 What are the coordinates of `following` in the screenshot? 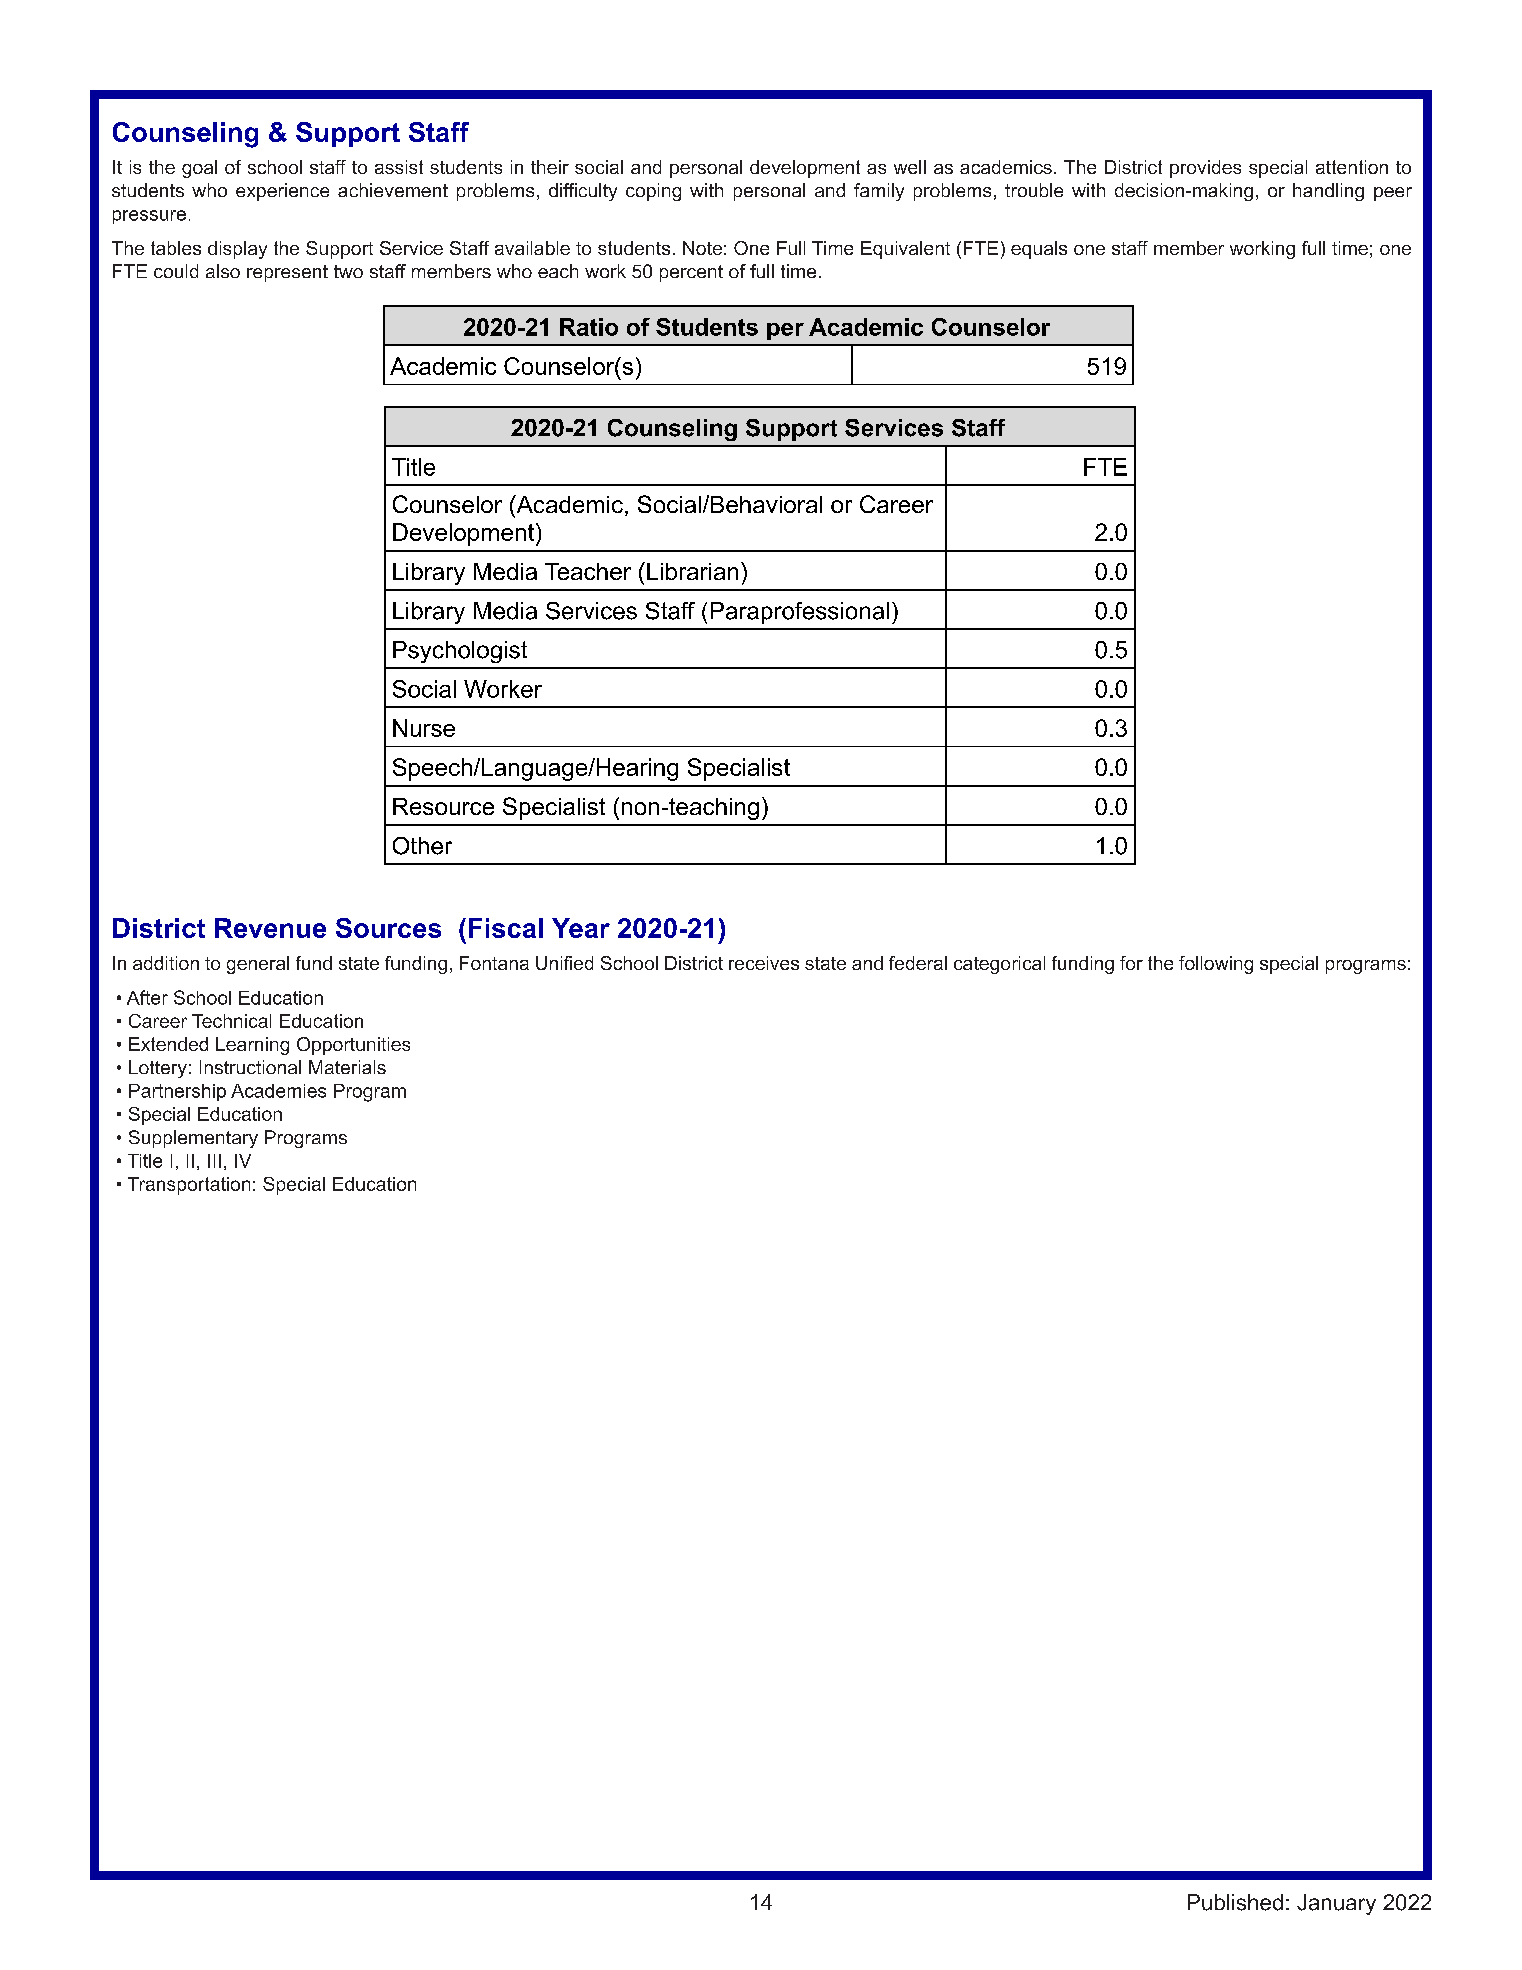 It's located at (1216, 965).
